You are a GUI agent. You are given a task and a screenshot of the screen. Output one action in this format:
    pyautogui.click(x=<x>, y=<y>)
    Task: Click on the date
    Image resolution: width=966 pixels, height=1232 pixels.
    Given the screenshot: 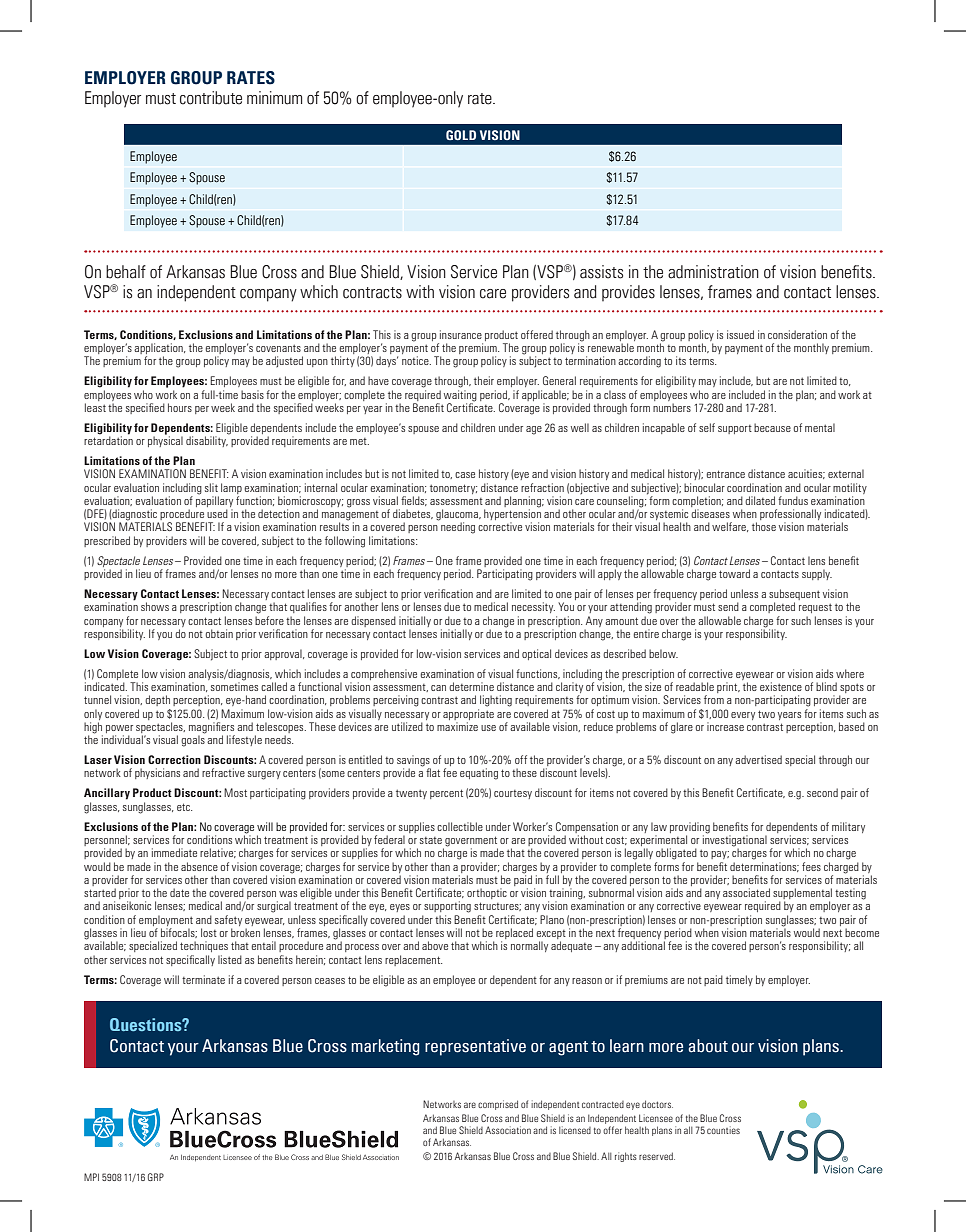 What is the action you would take?
    pyautogui.click(x=179, y=892)
